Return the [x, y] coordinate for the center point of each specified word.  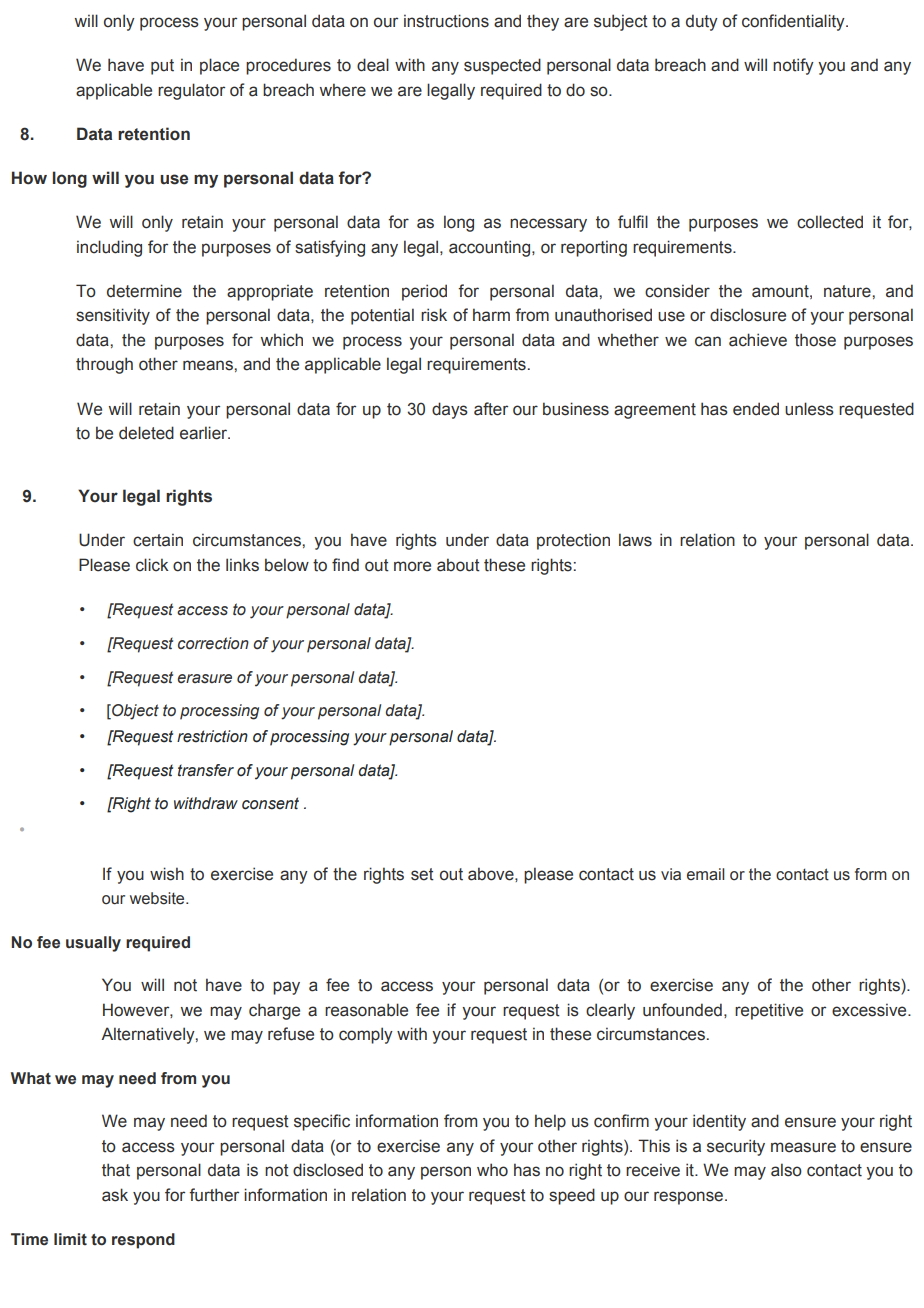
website [158, 898]
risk [434, 315]
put [162, 67]
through [104, 365]
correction [213, 643]
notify [793, 66]
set [422, 874]
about [458, 565]
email [706, 874]
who [492, 1170]
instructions [446, 21]
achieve [758, 340]
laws [635, 540]
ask [115, 1195]
